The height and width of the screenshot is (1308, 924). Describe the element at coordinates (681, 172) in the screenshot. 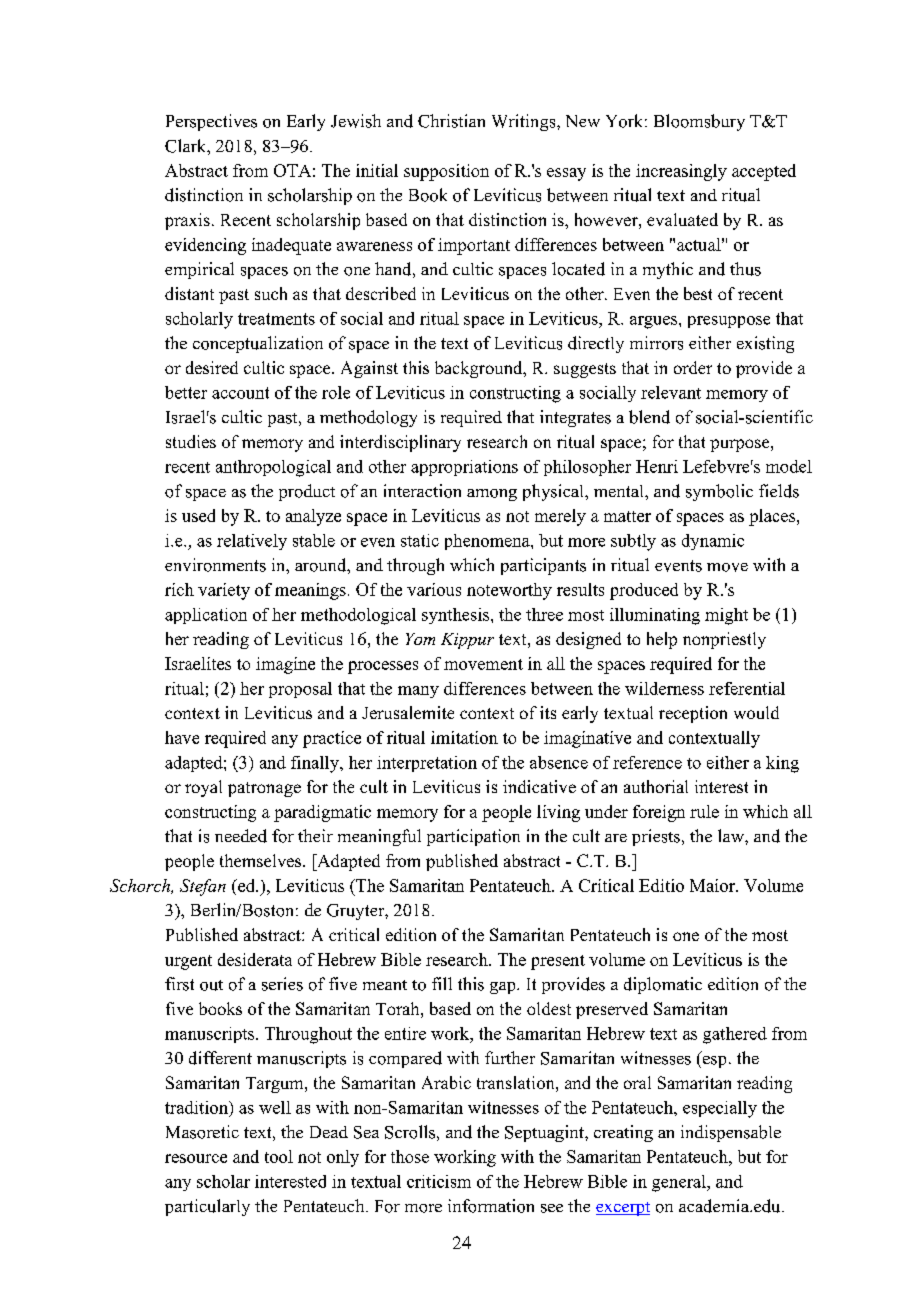

I see `increasingly` at that location.
